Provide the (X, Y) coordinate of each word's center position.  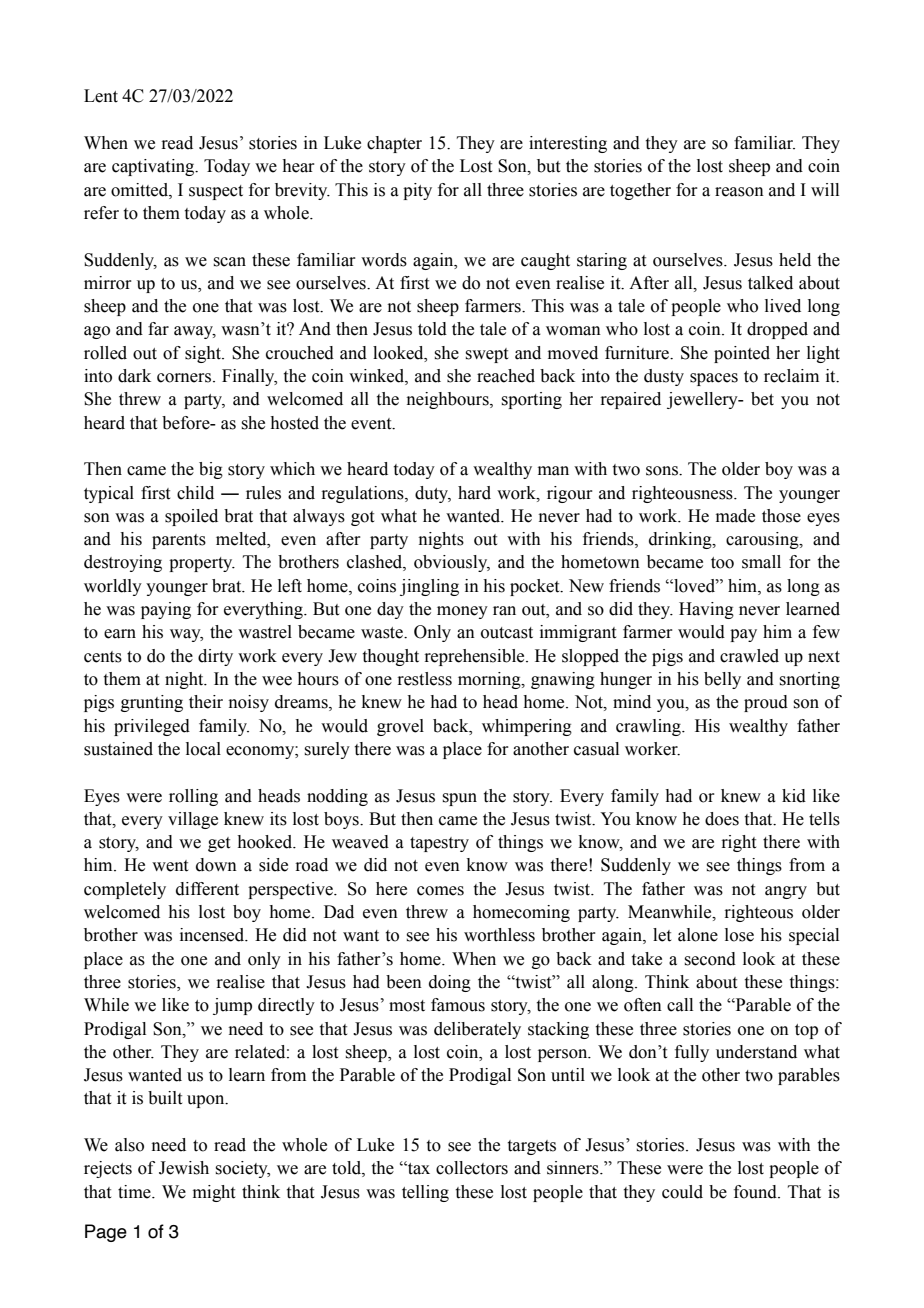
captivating (154, 167)
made (735, 516)
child (195, 493)
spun (459, 799)
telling (425, 1193)
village (193, 820)
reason (739, 192)
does (722, 819)
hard (474, 493)
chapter (394, 144)
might (214, 1193)
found (756, 1192)
